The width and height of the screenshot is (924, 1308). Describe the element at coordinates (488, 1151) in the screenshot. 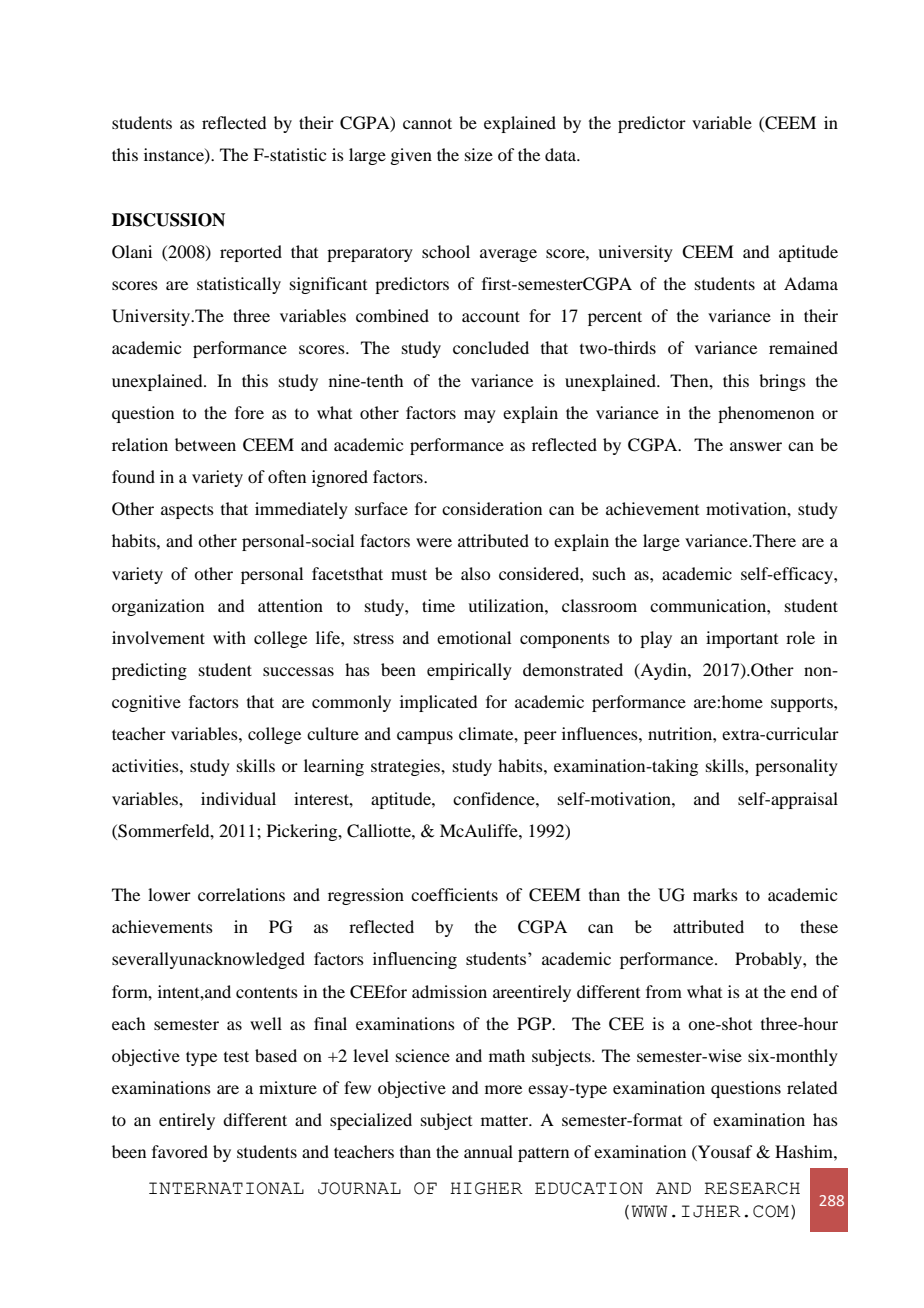

I see `annual` at that location.
